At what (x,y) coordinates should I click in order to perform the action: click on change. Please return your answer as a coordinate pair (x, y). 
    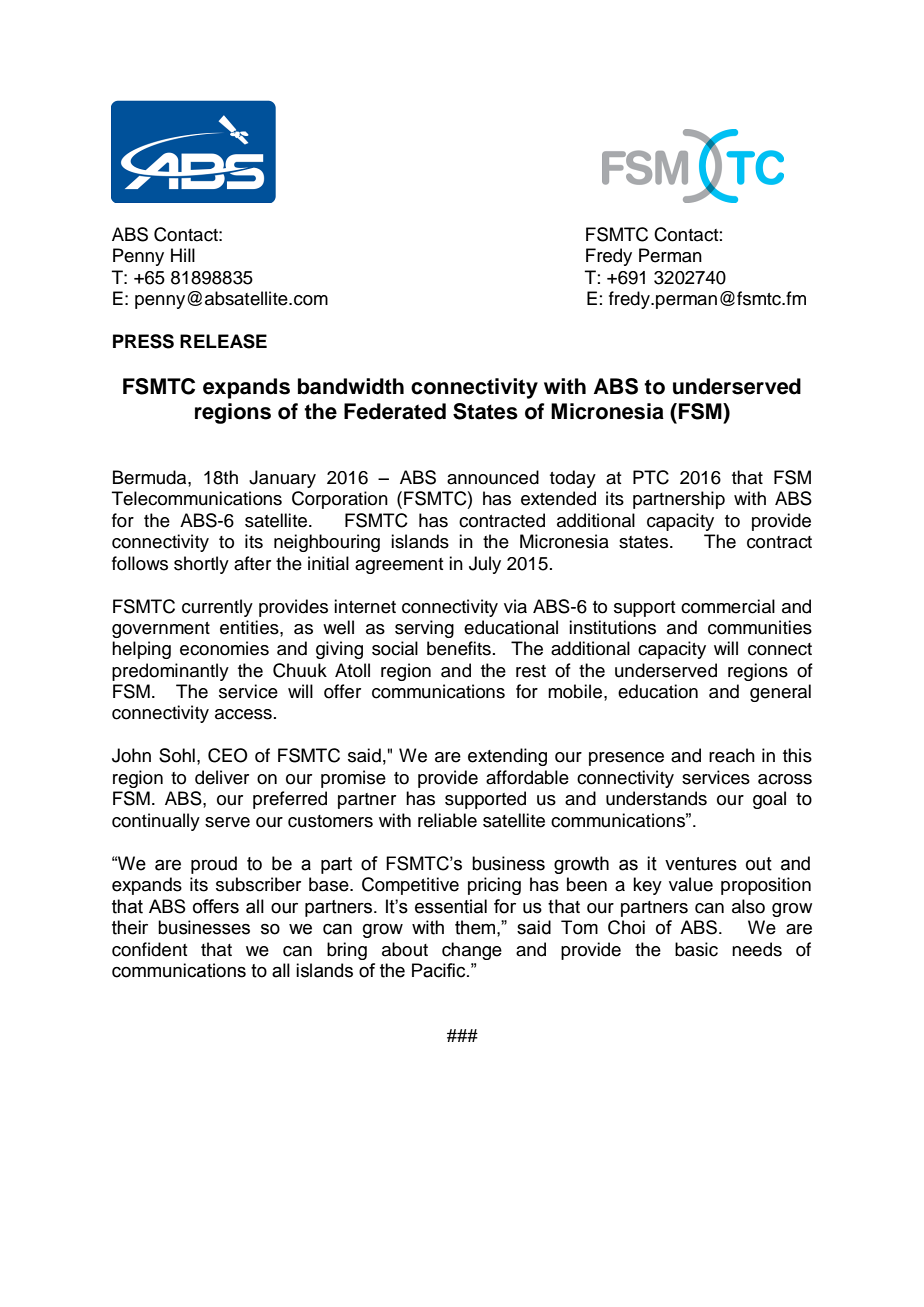
    Looking at the image, I should click on (472, 951).
